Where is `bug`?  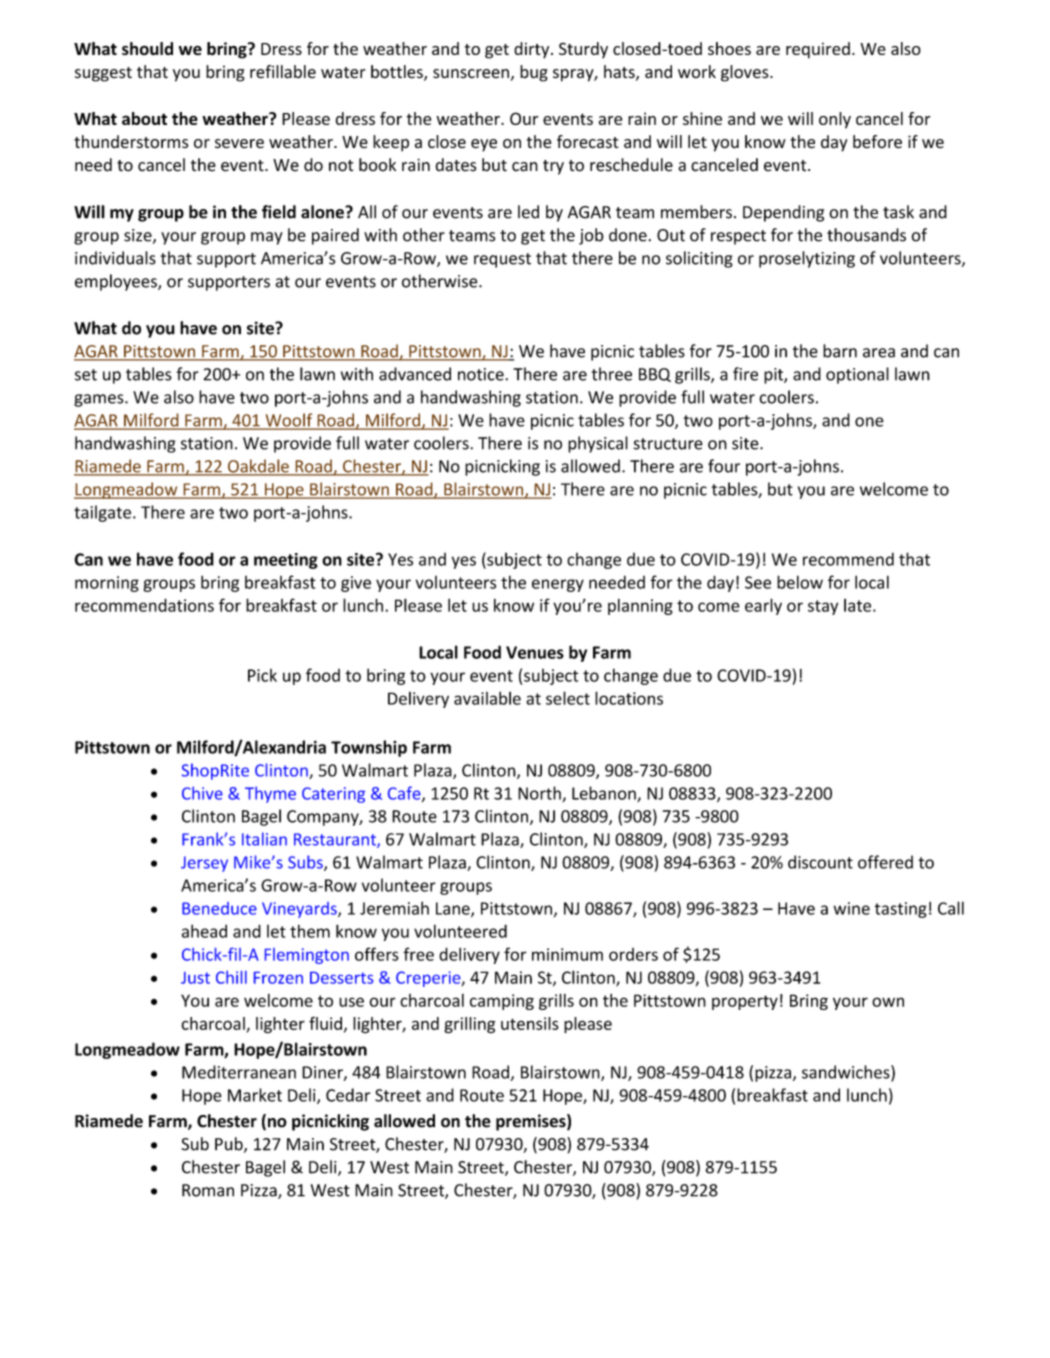
bug is located at coordinates (534, 73).
